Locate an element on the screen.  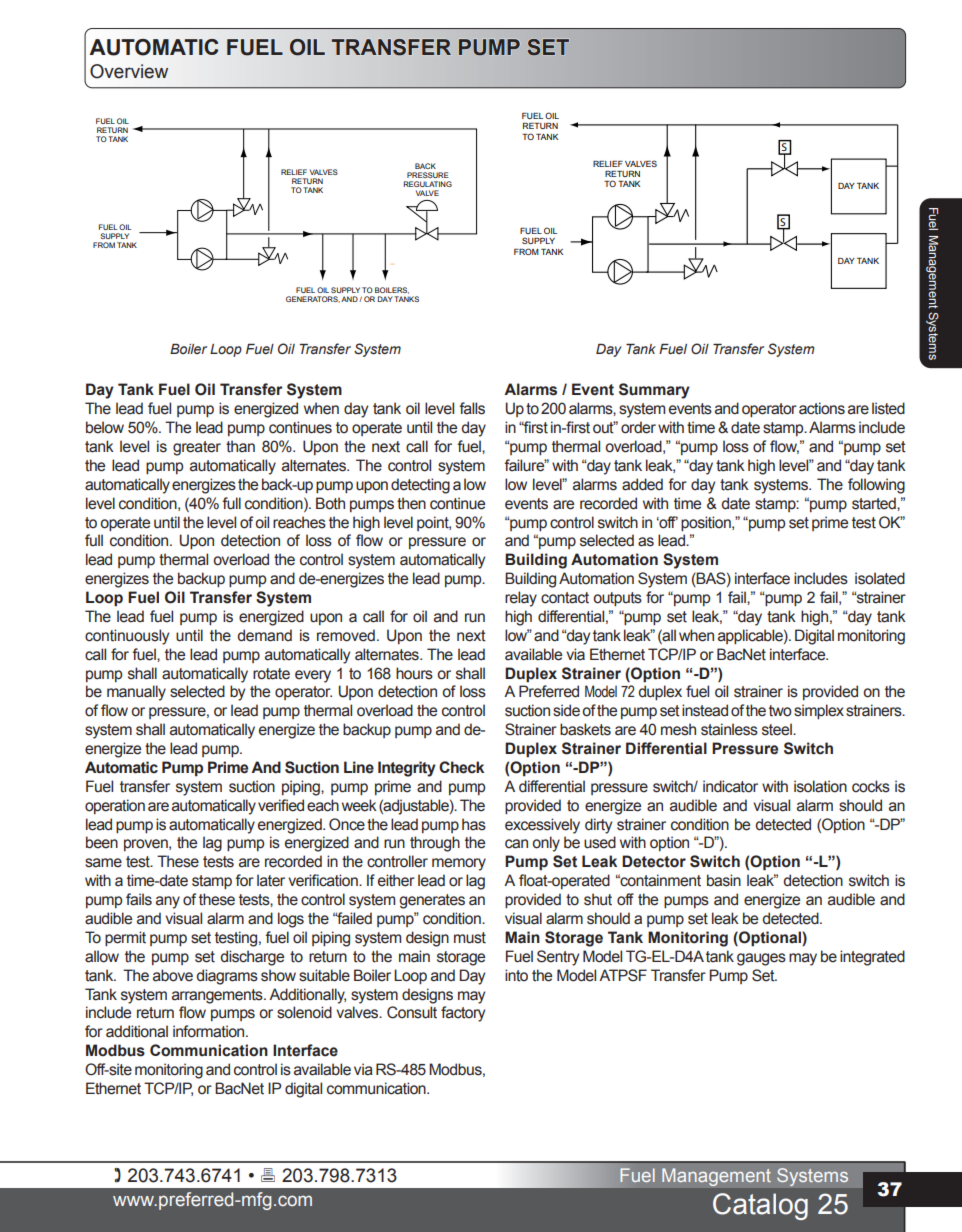
detecting is located at coordinates (420, 486).
